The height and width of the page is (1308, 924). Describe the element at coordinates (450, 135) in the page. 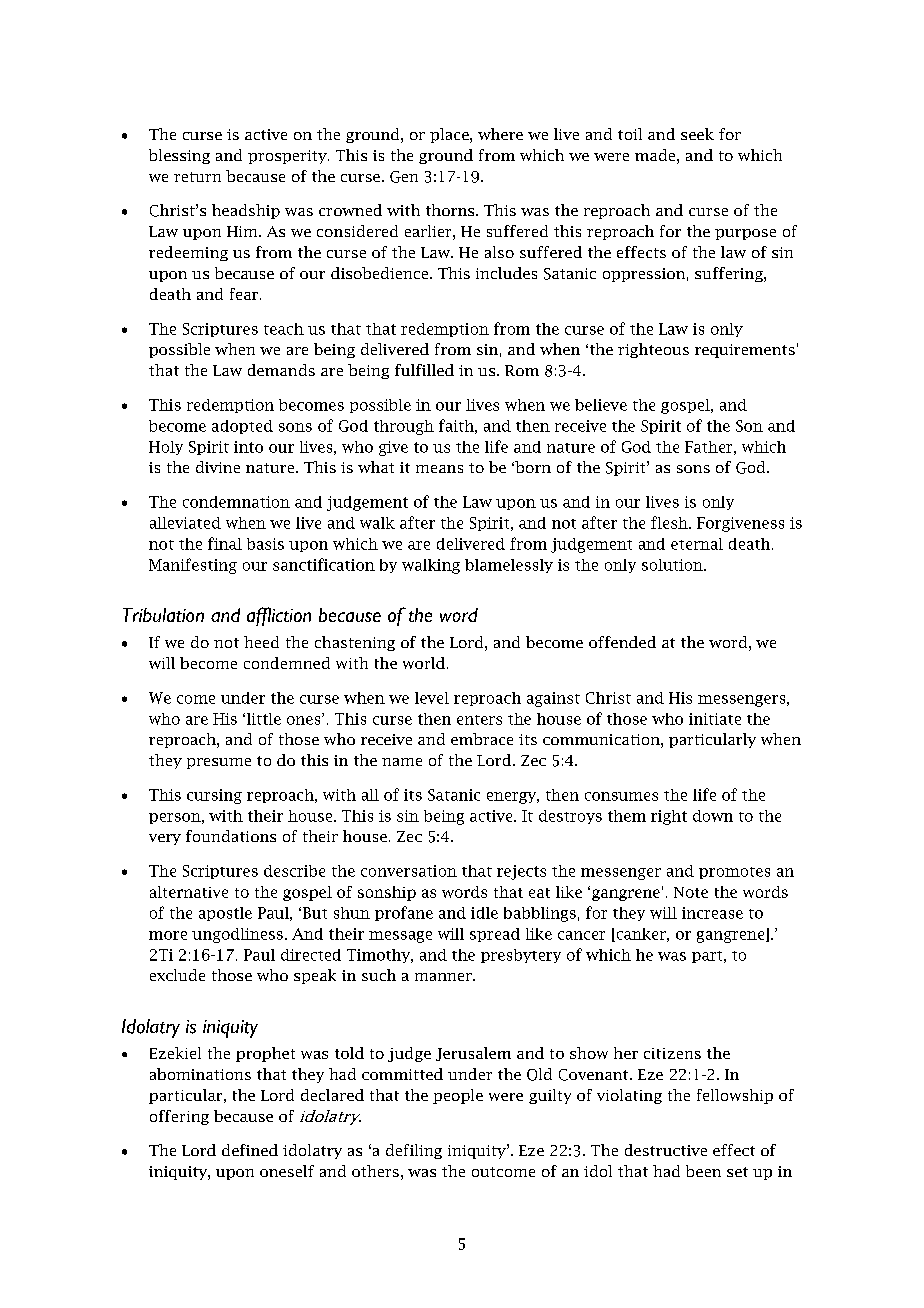

I see `place` at that location.
